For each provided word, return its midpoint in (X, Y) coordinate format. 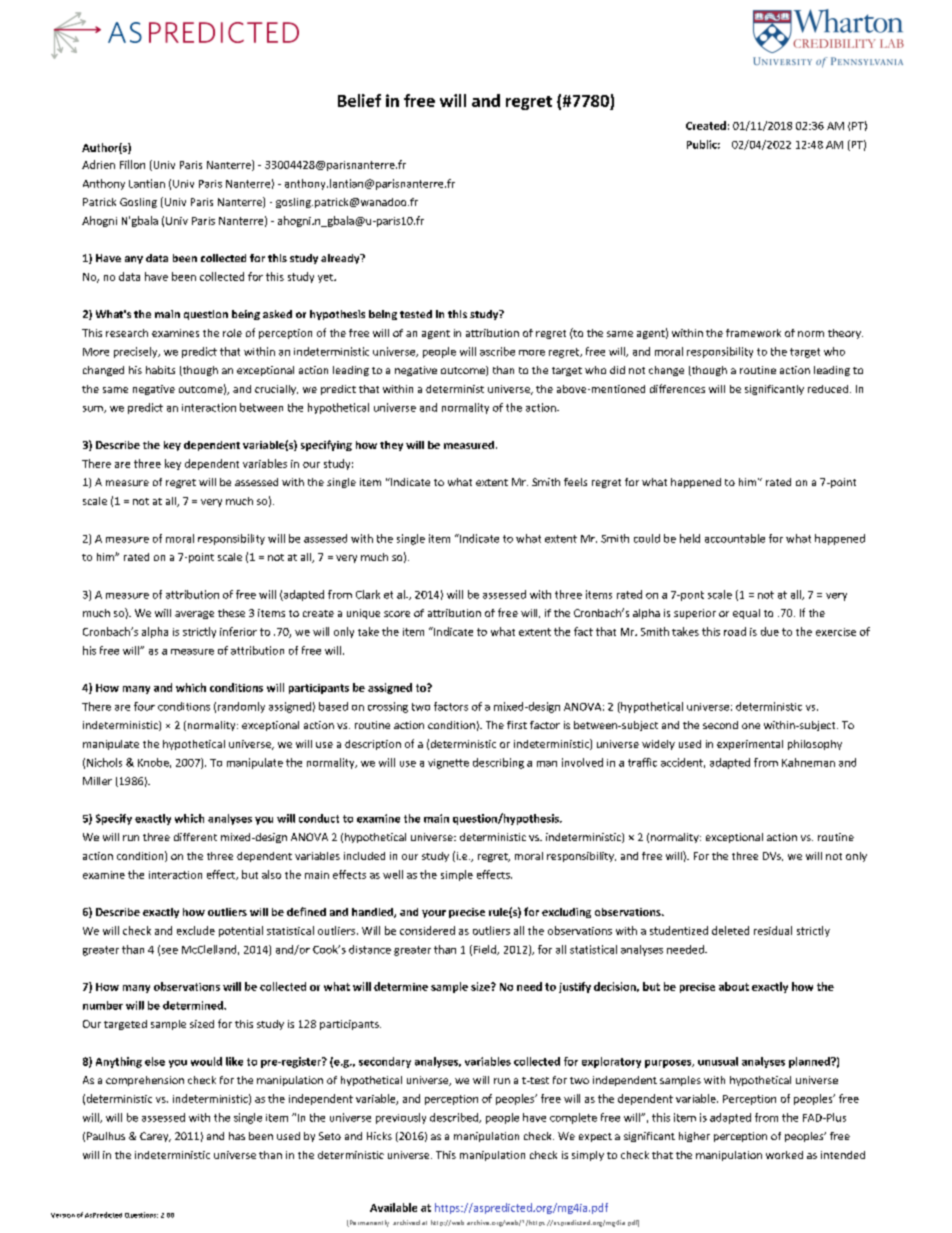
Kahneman (808, 762)
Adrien (98, 164)
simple (457, 875)
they (391, 446)
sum (94, 409)
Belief (359, 100)
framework (753, 333)
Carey (155, 1137)
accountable (735, 538)
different (195, 837)
